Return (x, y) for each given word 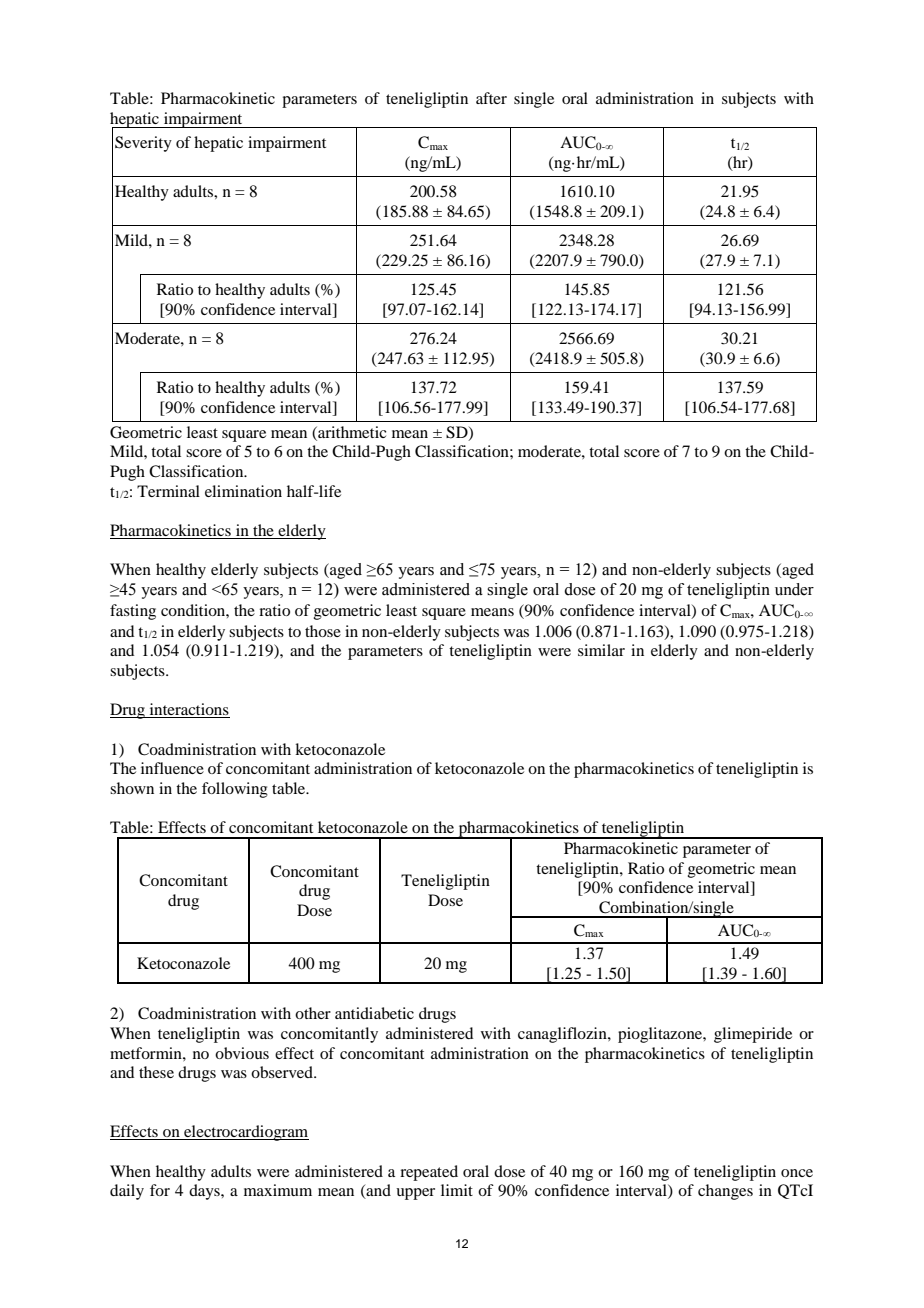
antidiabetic (374, 1013)
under (794, 589)
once (797, 1173)
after (491, 98)
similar (601, 650)
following (235, 790)
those (323, 631)
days (205, 1192)
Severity (143, 144)
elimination (243, 491)
